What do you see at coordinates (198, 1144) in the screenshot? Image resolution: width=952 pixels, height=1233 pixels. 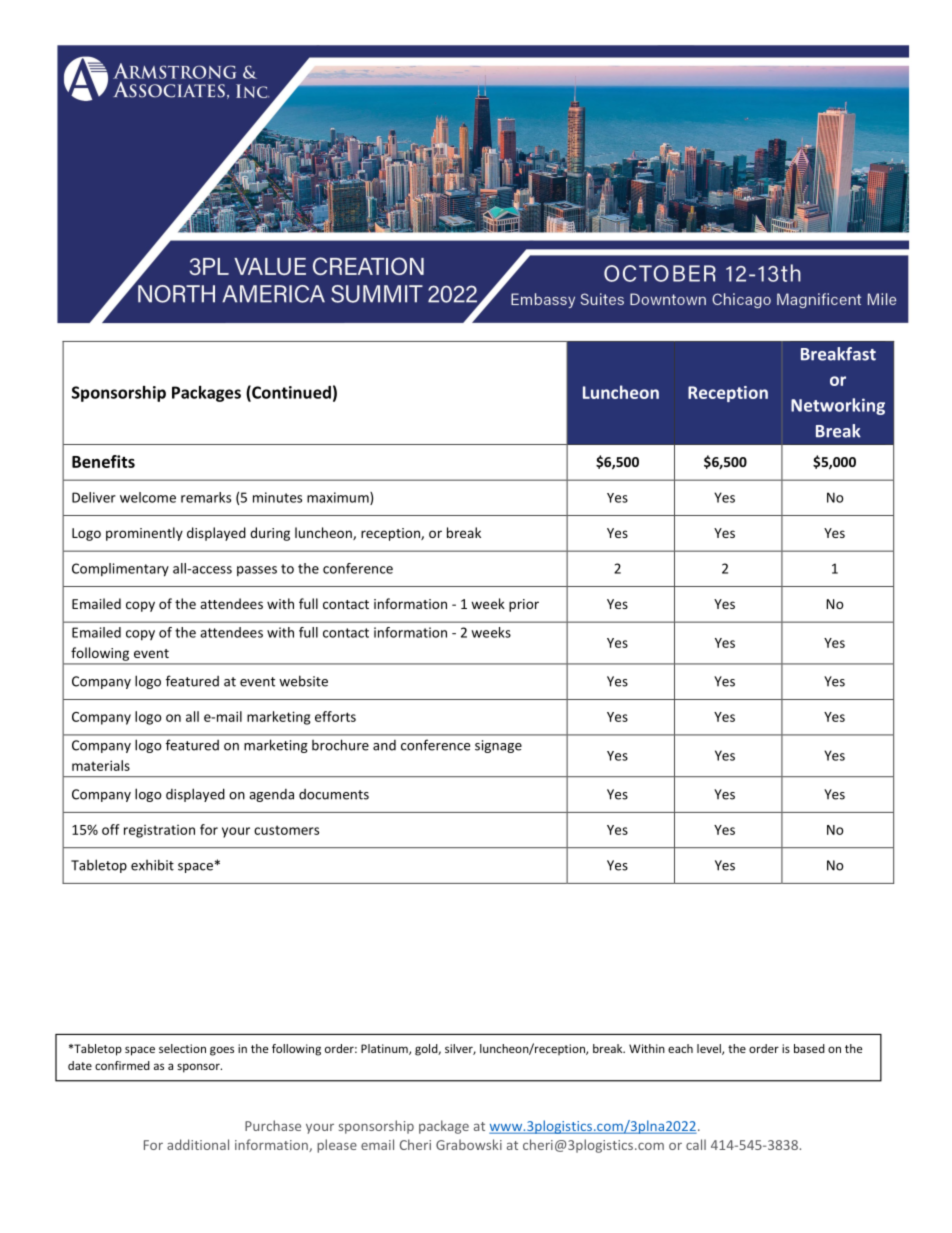 I see `additional` at bounding box center [198, 1144].
